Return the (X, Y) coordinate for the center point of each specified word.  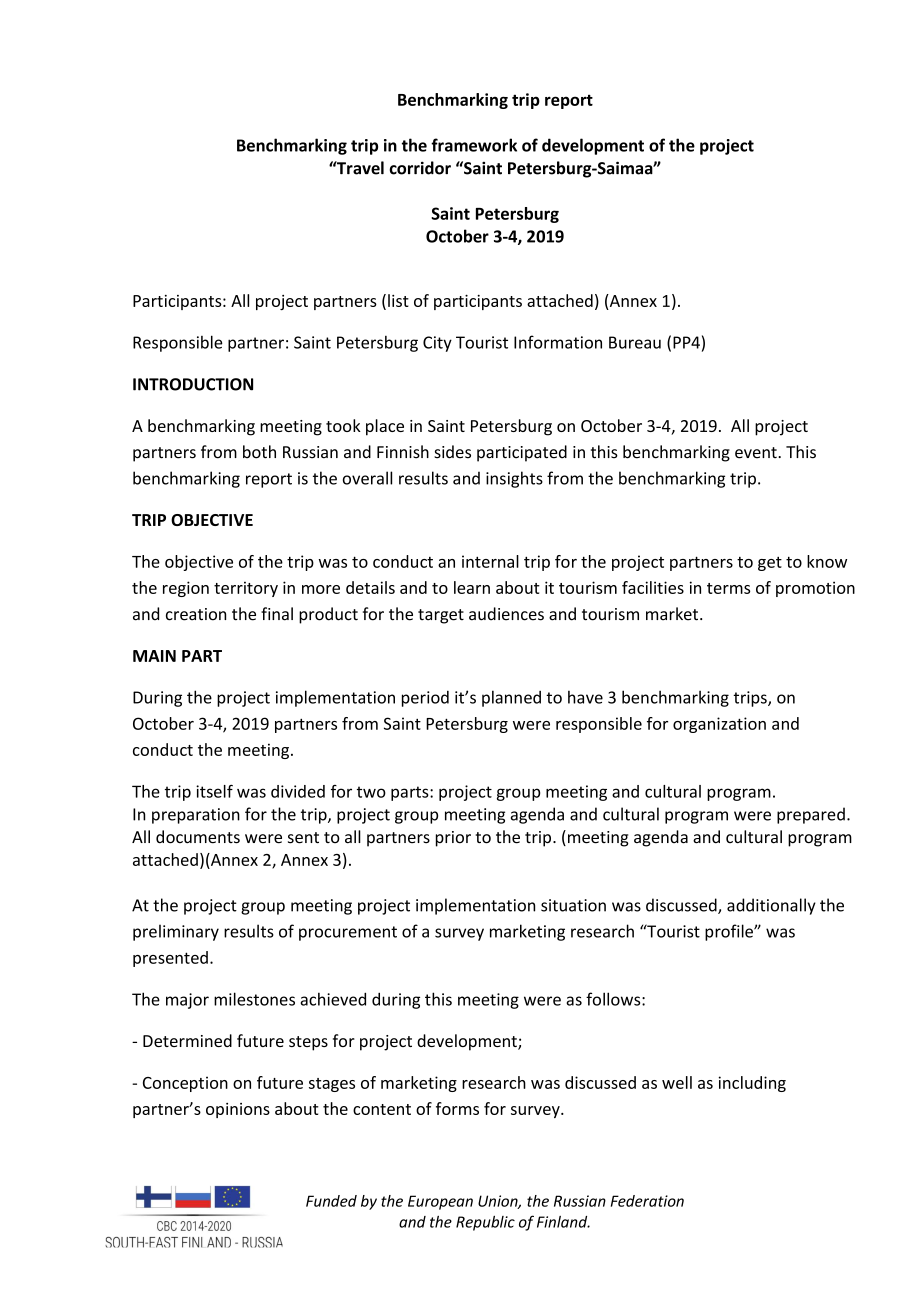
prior (453, 839)
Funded (331, 1201)
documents (198, 837)
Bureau (635, 342)
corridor (420, 168)
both (259, 452)
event (757, 453)
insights (514, 479)
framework (474, 145)
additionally (771, 906)
